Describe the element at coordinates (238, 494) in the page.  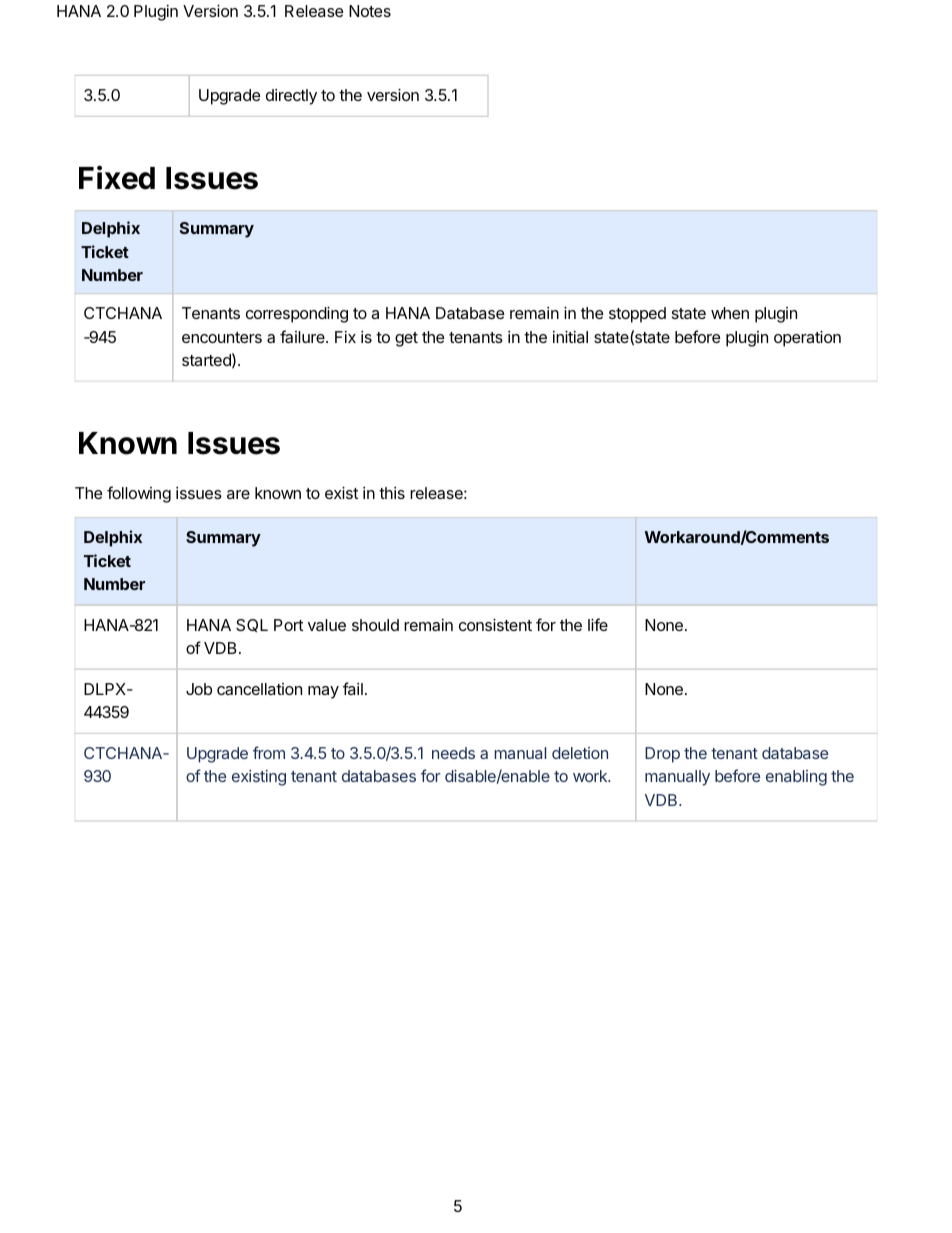
I see `are` at that location.
